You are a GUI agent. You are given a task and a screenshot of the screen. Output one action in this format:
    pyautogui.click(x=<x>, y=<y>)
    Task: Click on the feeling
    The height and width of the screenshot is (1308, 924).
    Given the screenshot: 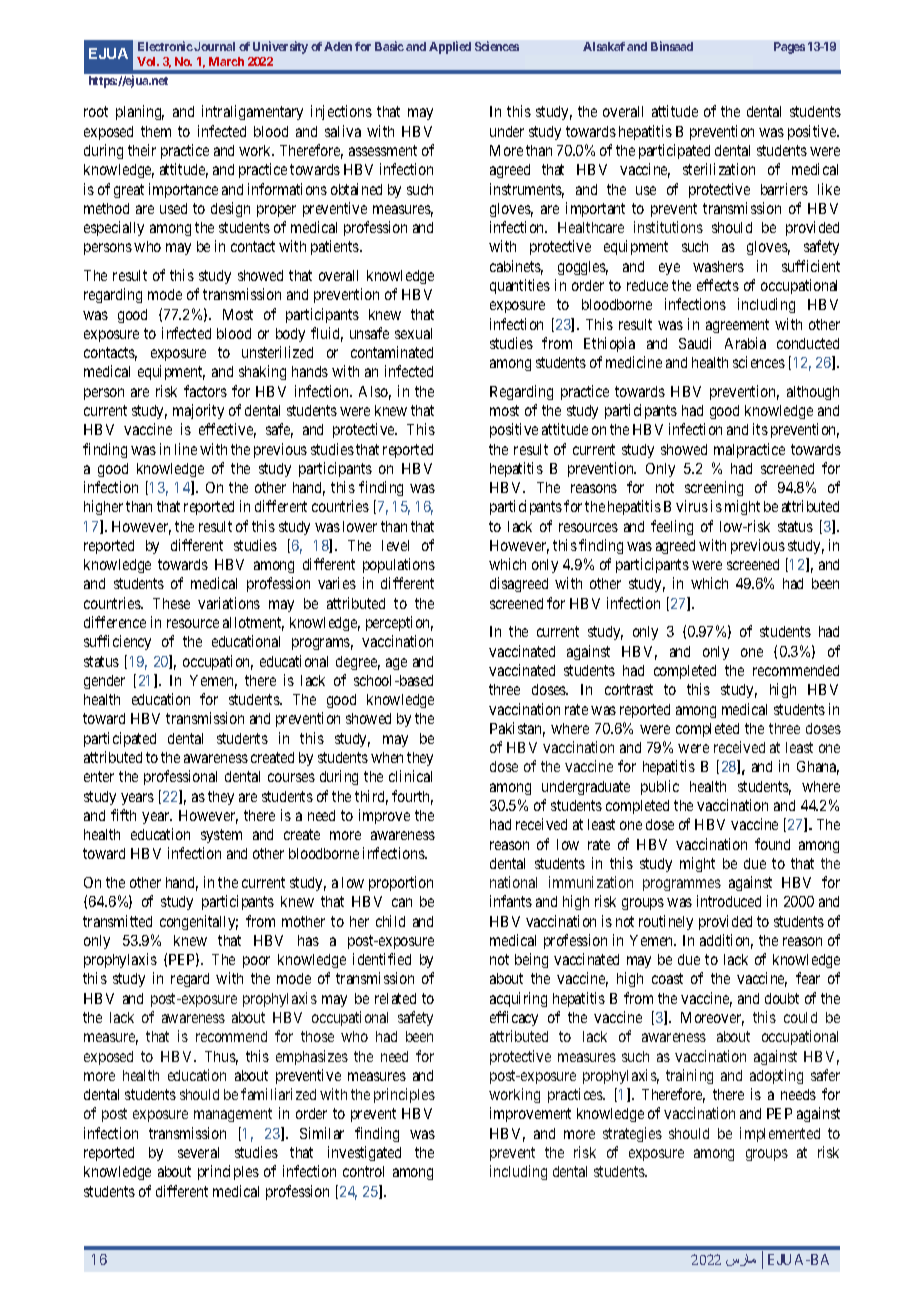 What is the action you would take?
    pyautogui.click(x=672, y=527)
